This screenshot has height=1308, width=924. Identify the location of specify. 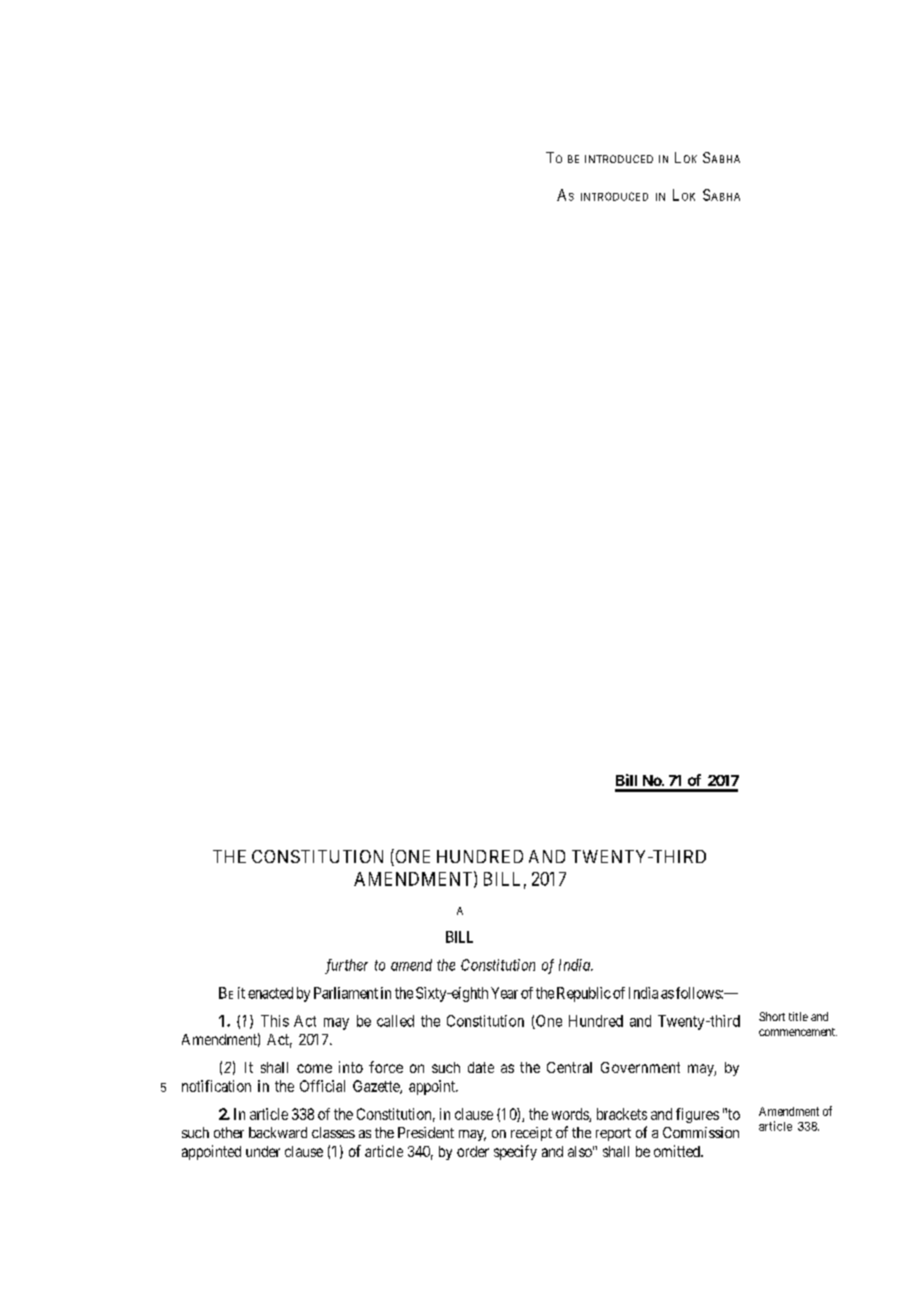
(515, 1152).
